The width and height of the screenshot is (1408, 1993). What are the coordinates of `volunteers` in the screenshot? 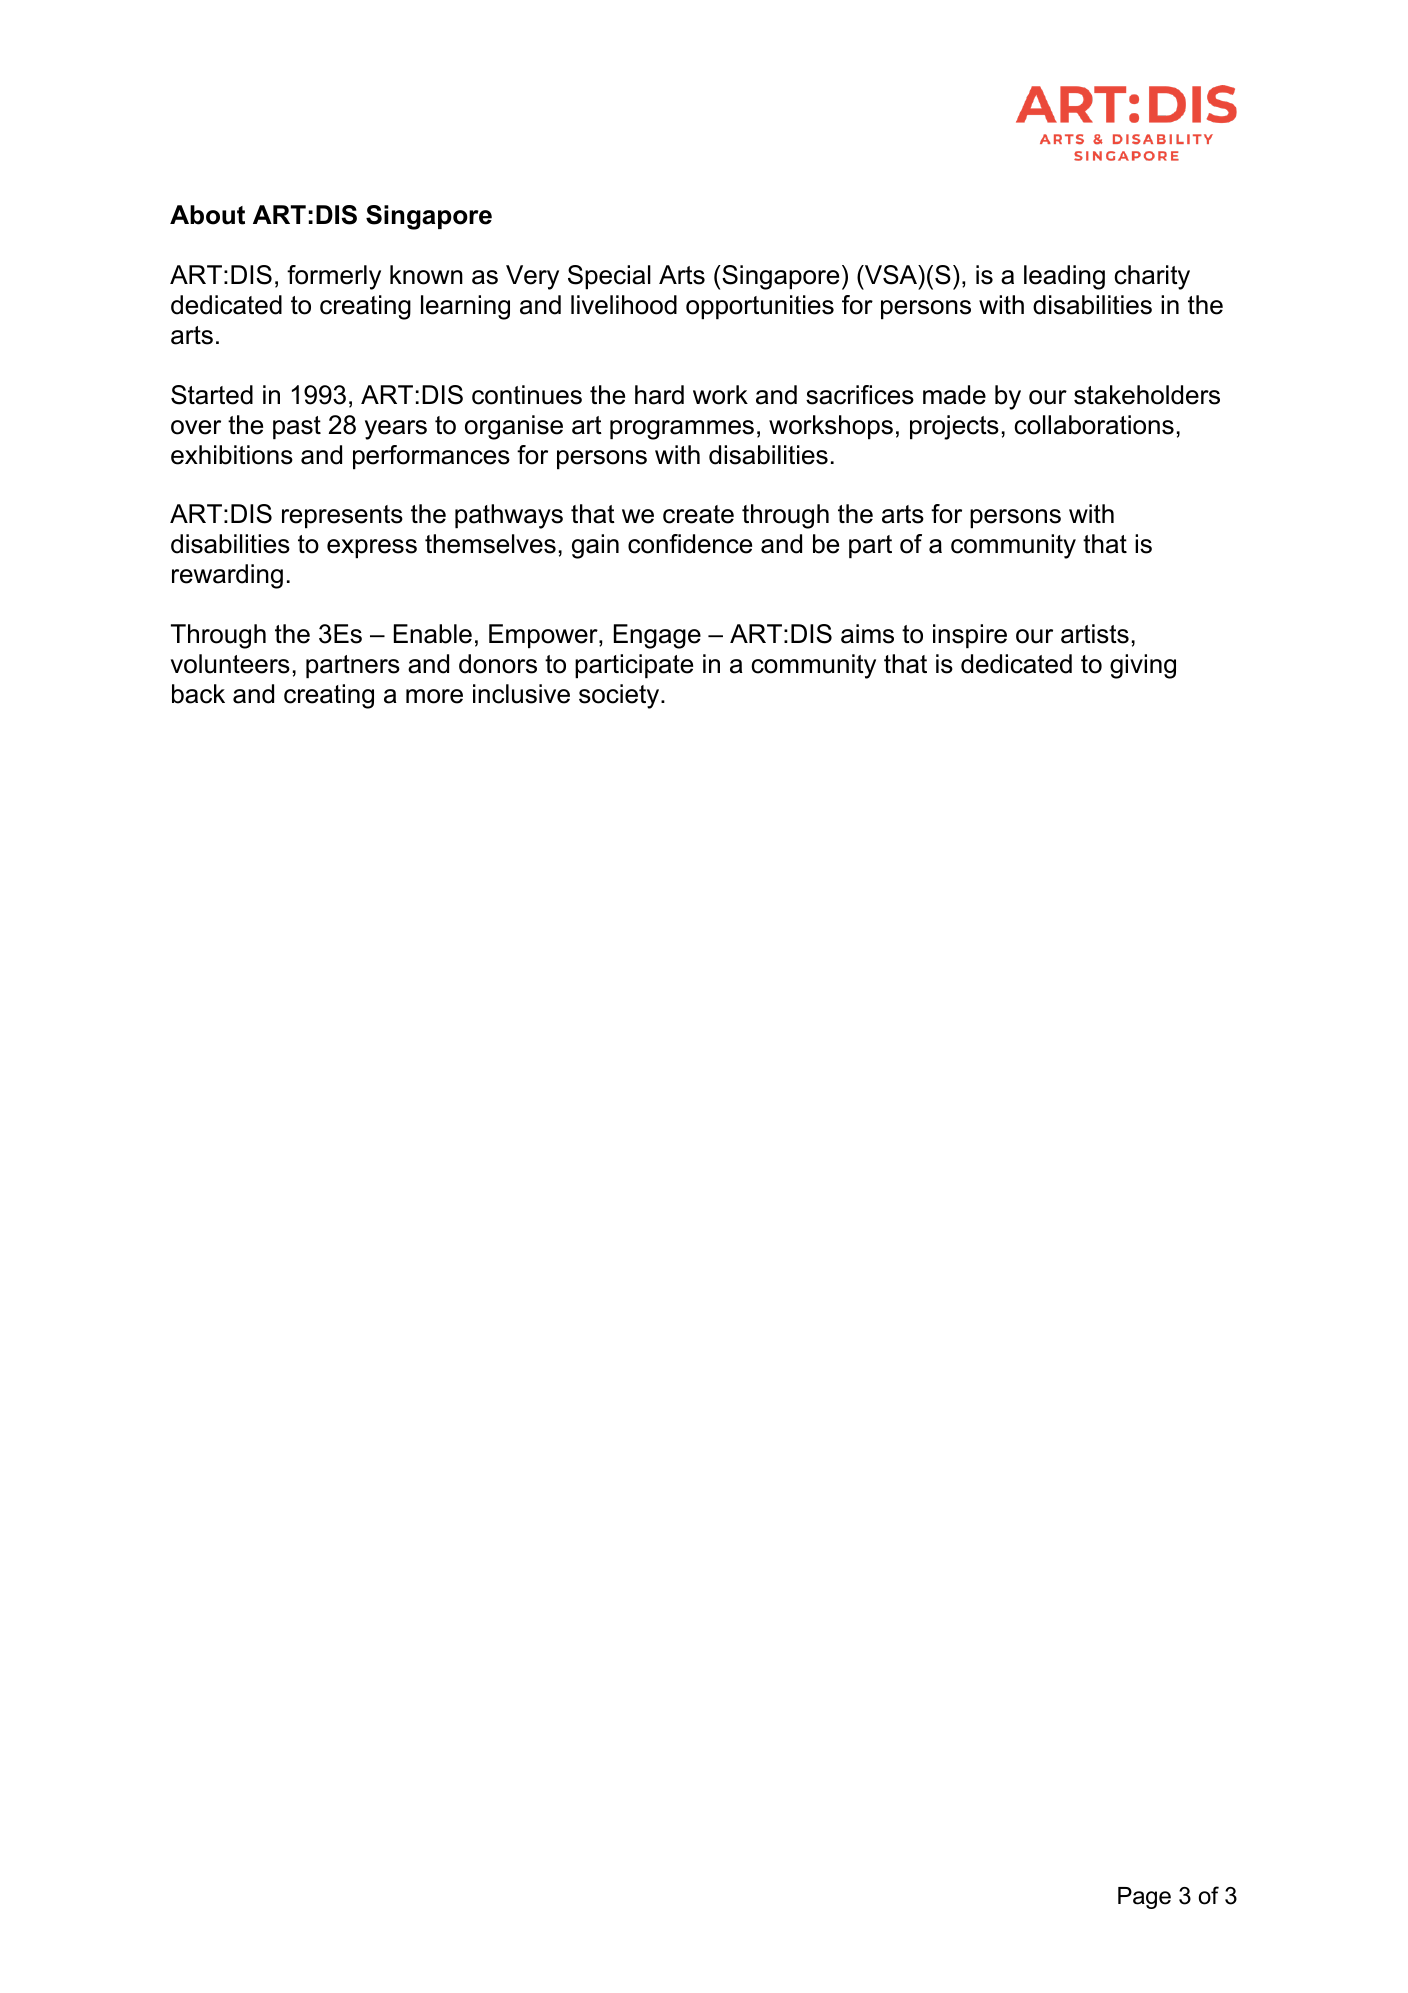 It's located at (230, 664).
